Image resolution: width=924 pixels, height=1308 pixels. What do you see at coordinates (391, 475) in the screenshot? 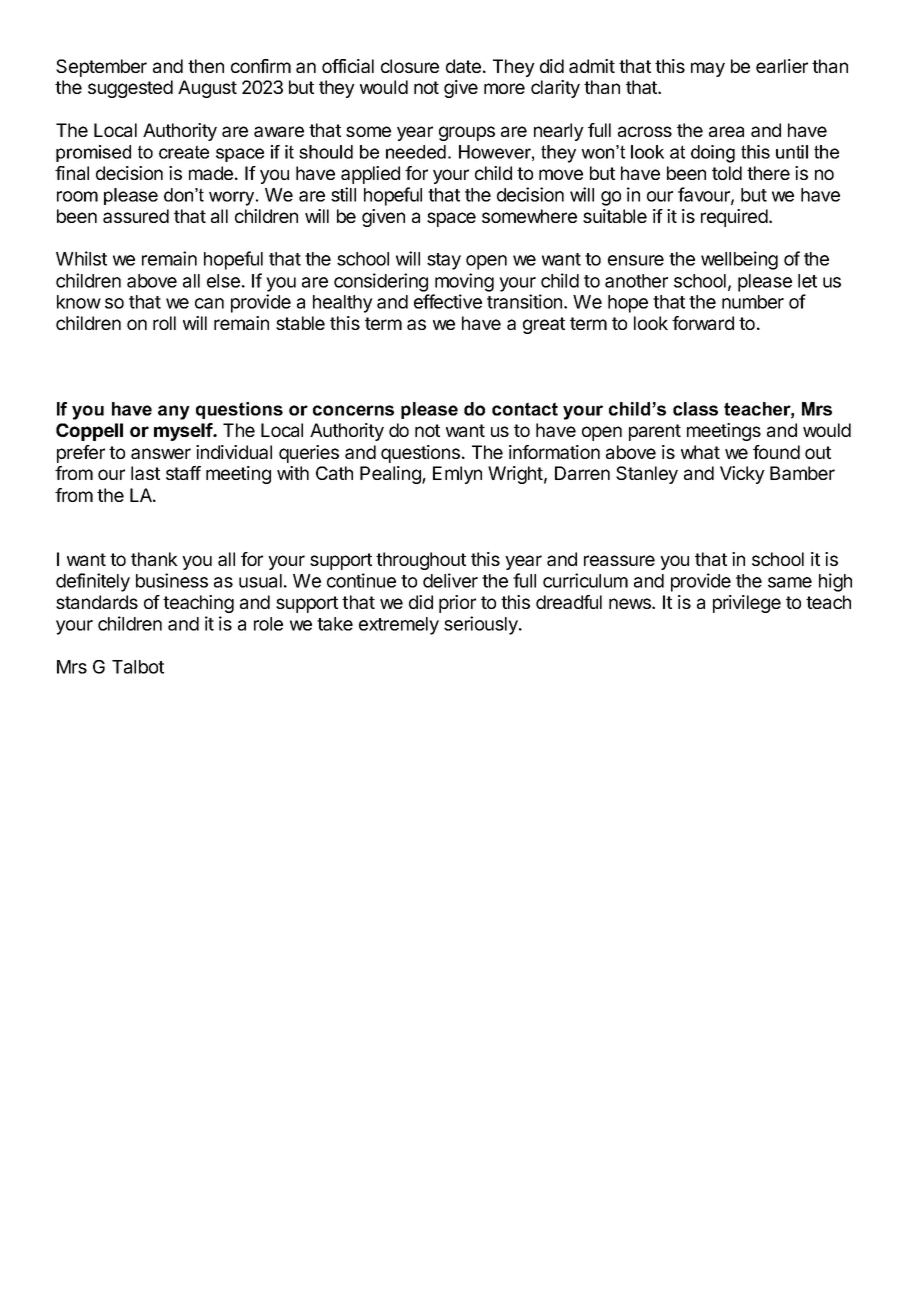
I see `Pealing` at bounding box center [391, 475].
